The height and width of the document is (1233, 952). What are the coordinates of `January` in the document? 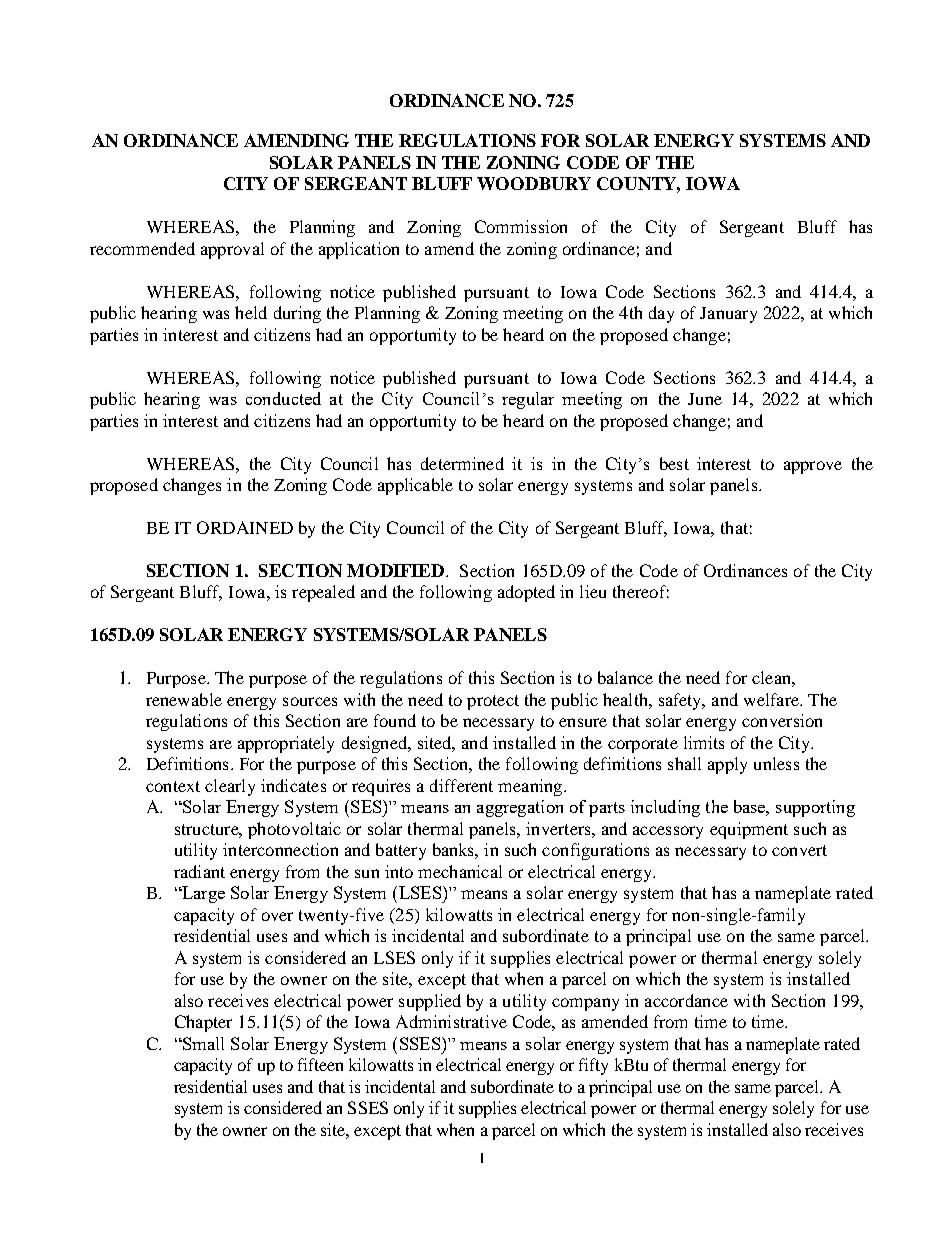 It's located at (728, 315).
